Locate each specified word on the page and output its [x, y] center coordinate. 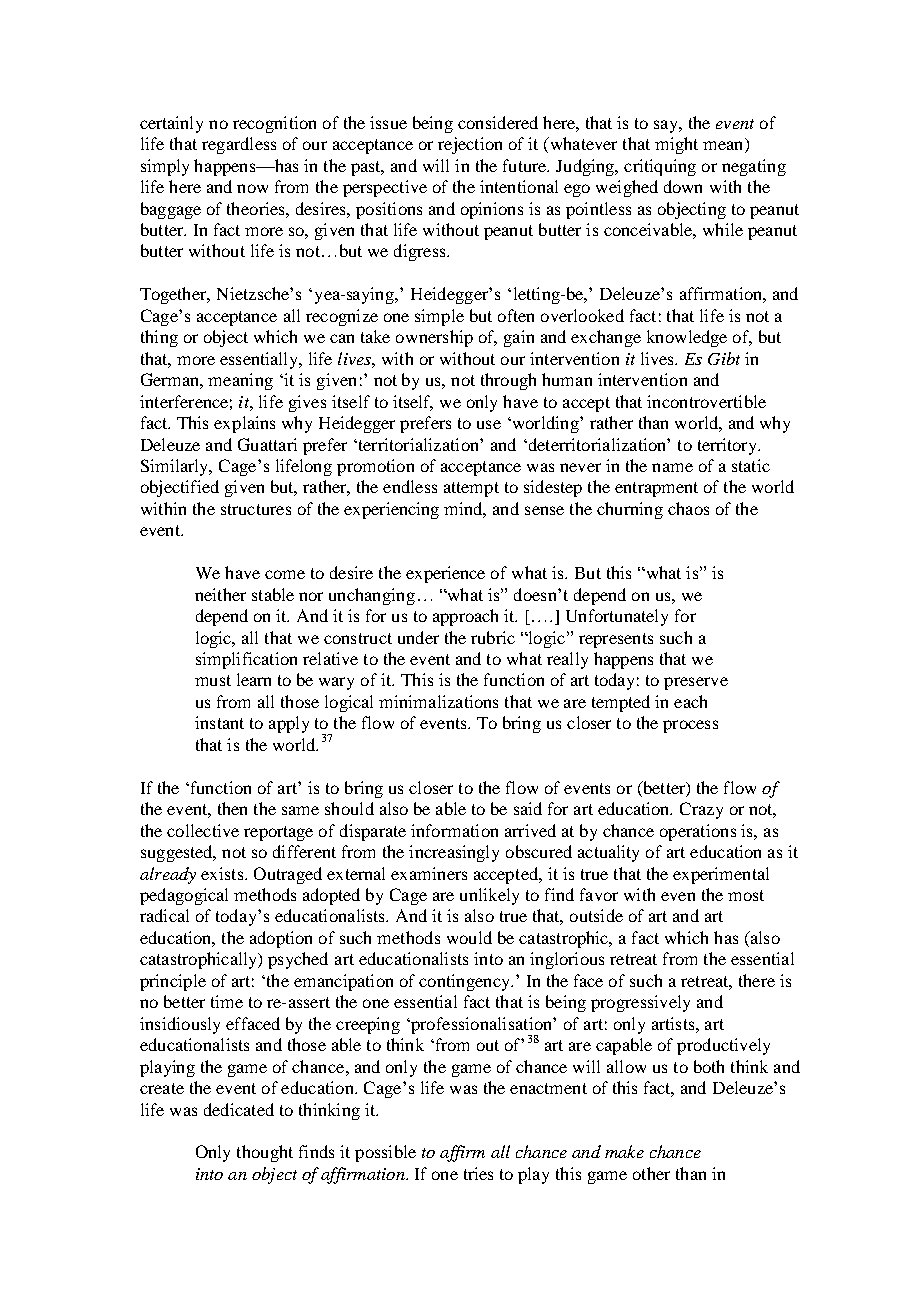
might [676, 145]
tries [478, 1173]
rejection [470, 145]
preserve [696, 683]
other [651, 1173]
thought [265, 1153]
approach [465, 617]
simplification [246, 660]
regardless [239, 145]
